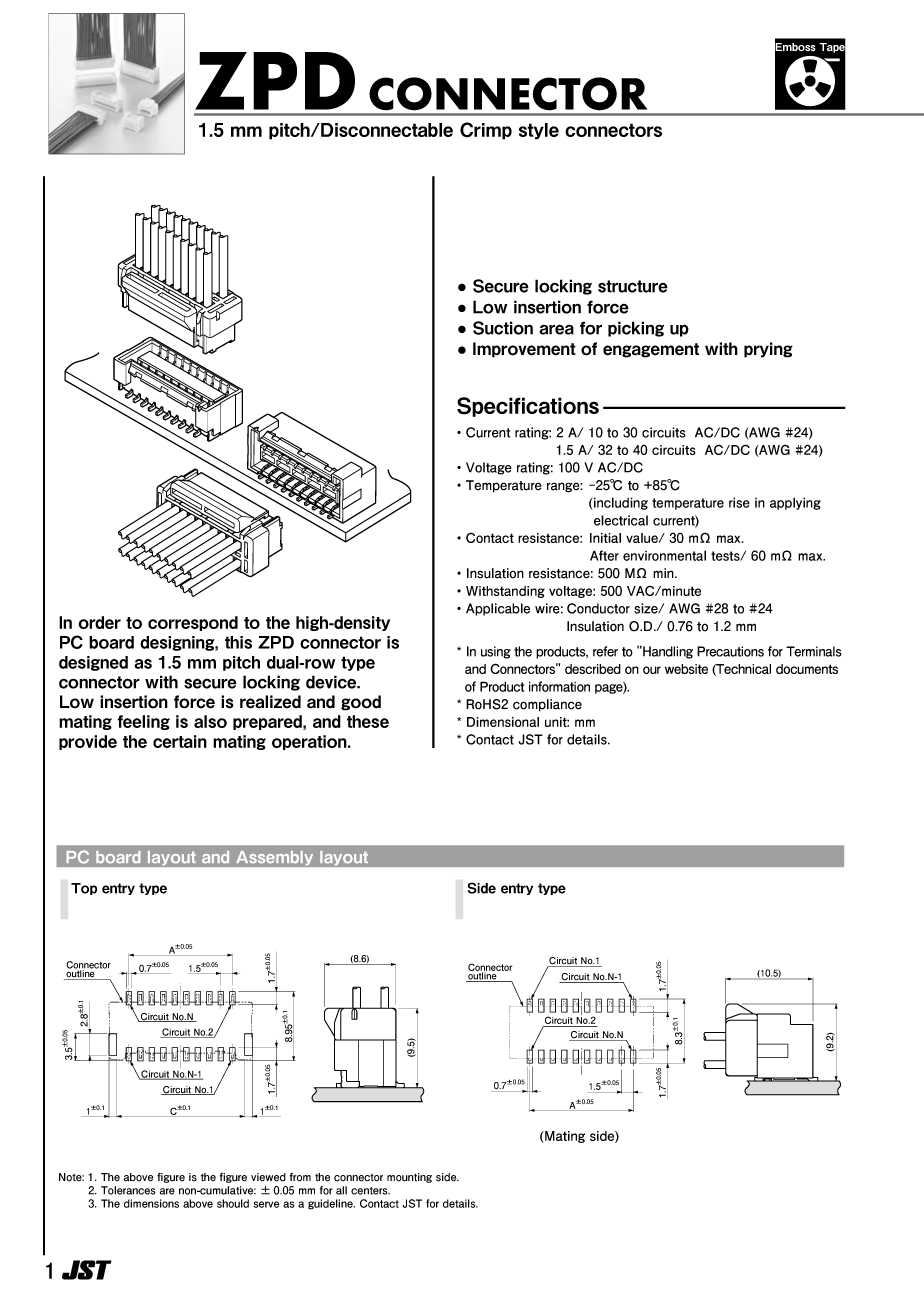  Describe the element at coordinates (686, 669) in the screenshot. I see `website` at that location.
